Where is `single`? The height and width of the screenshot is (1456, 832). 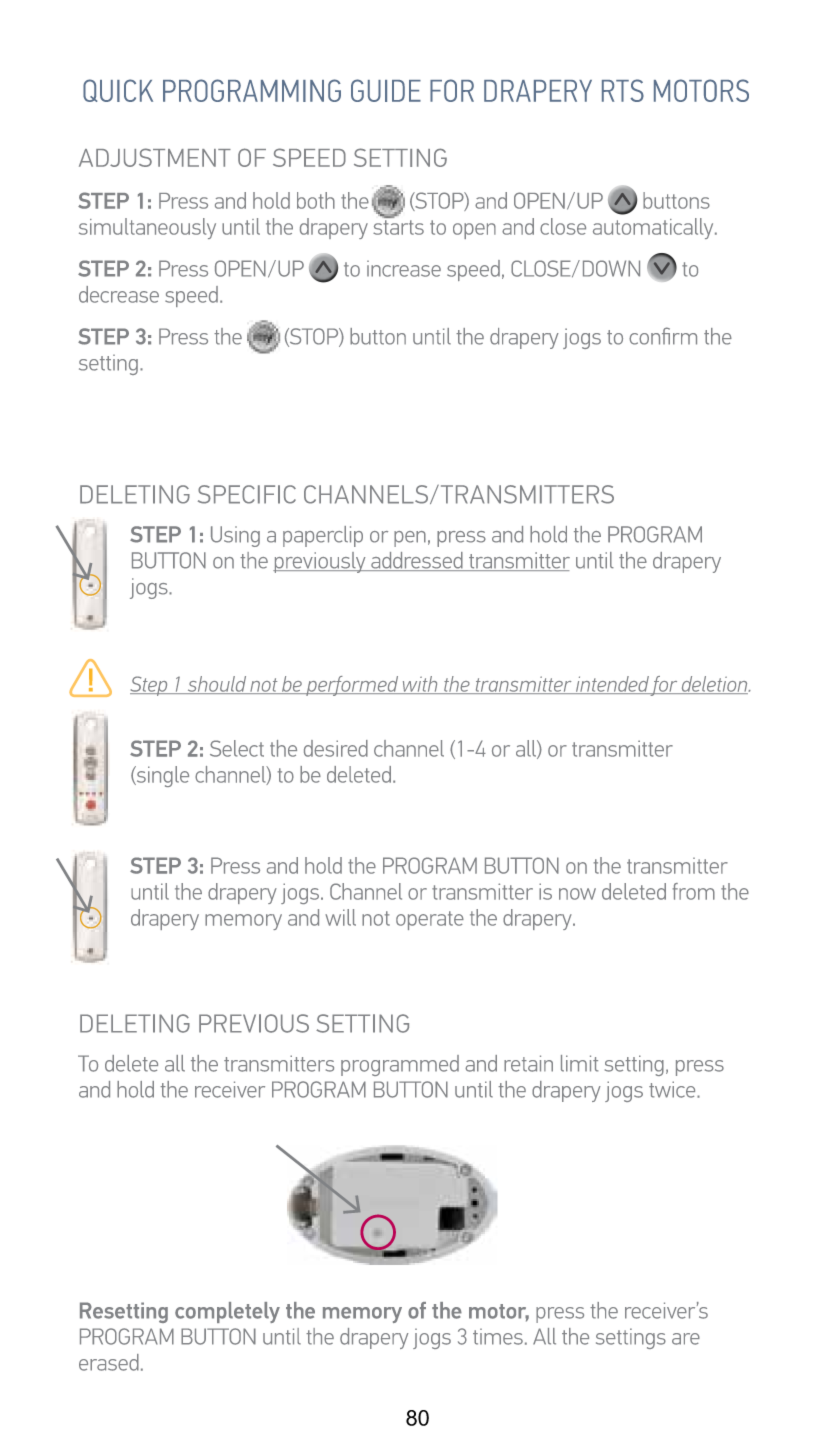 single is located at coordinates (161, 776).
